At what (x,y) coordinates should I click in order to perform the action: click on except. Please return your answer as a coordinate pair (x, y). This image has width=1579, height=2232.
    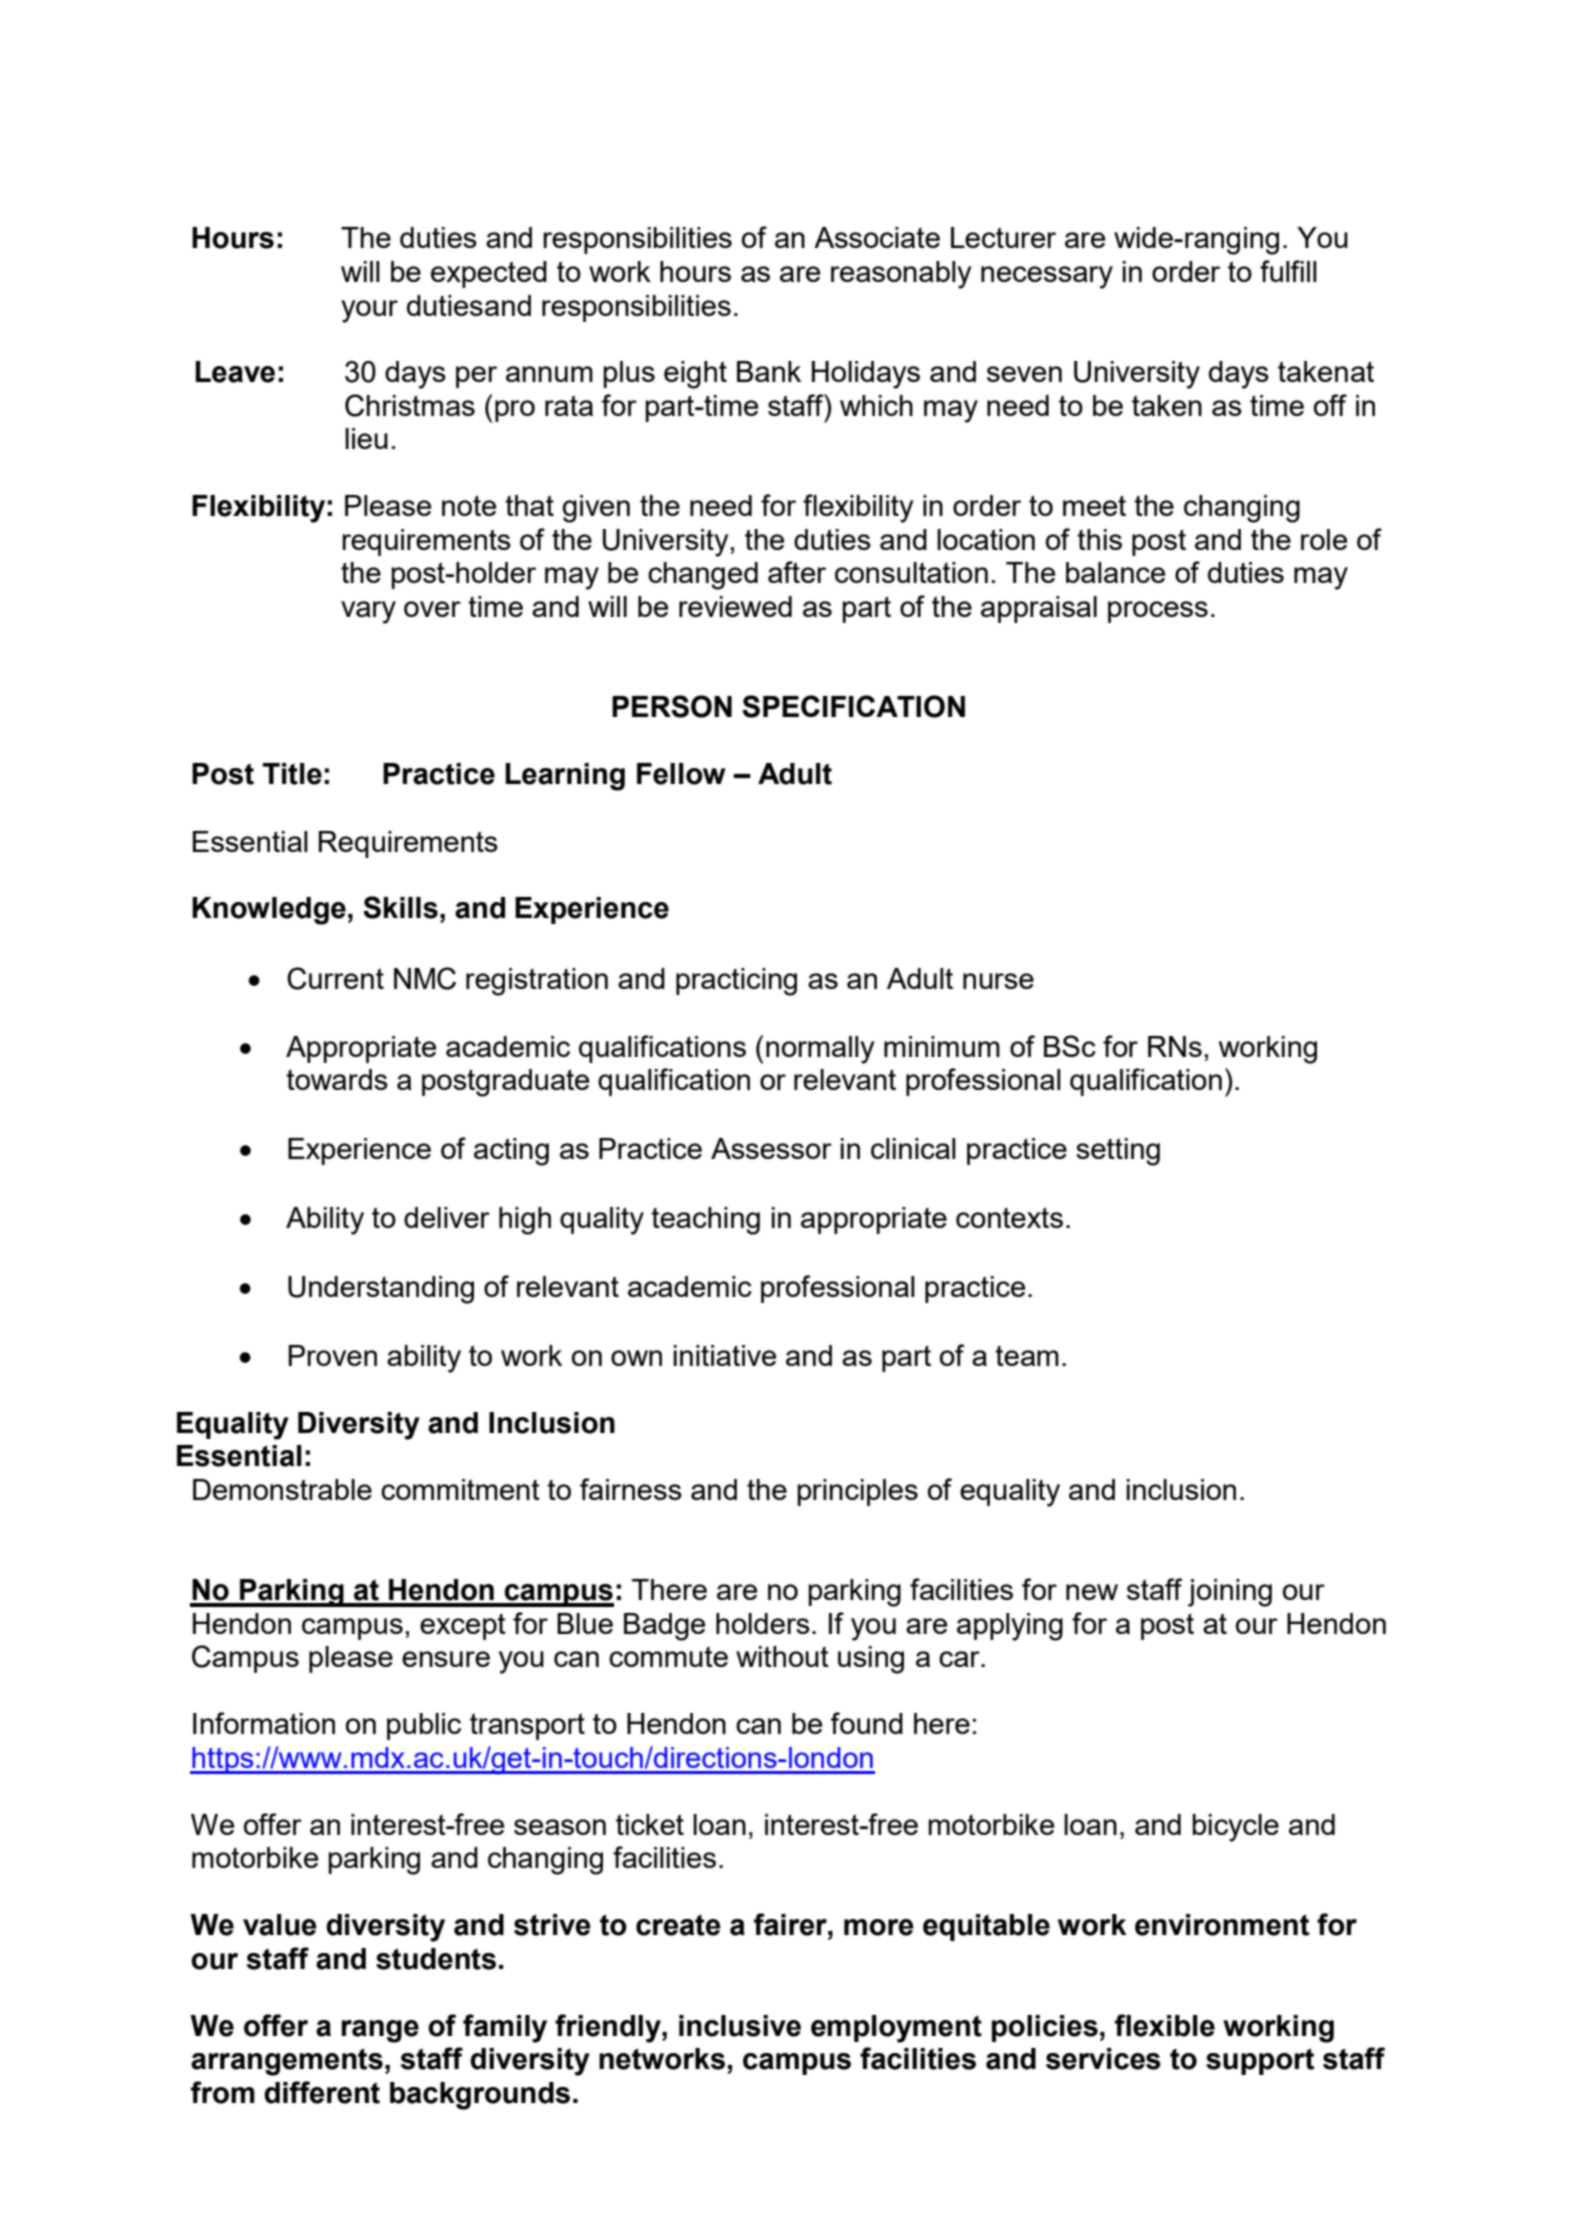
    Looking at the image, I should click on (463, 1627).
